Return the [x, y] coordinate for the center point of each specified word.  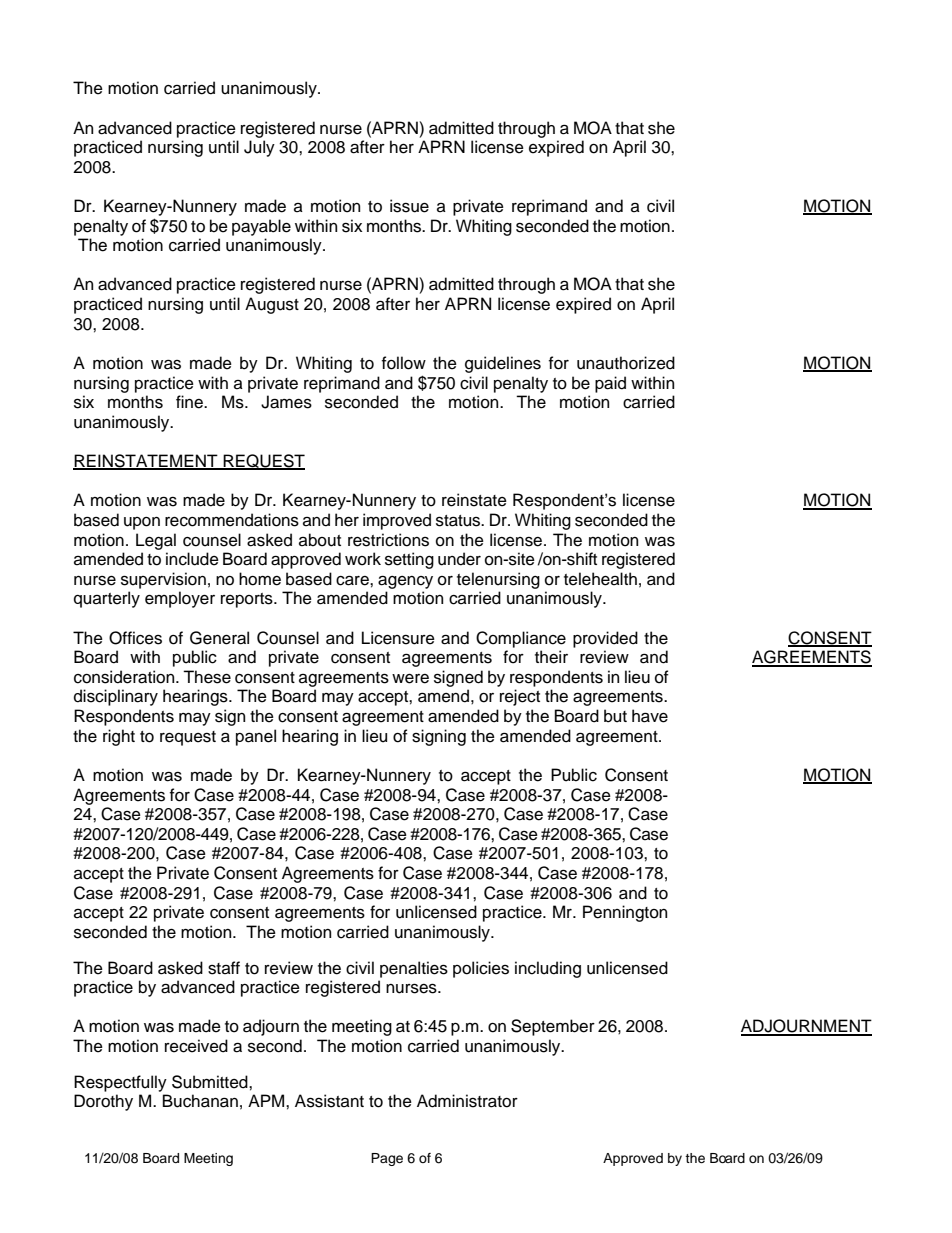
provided [605, 639]
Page [387, 1159]
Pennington [625, 913]
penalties [414, 969]
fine [190, 402]
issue [409, 206]
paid [610, 384]
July [259, 148]
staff [224, 968]
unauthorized [626, 363]
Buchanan [200, 1101]
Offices [135, 638]
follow [404, 363]
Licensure [398, 638]
